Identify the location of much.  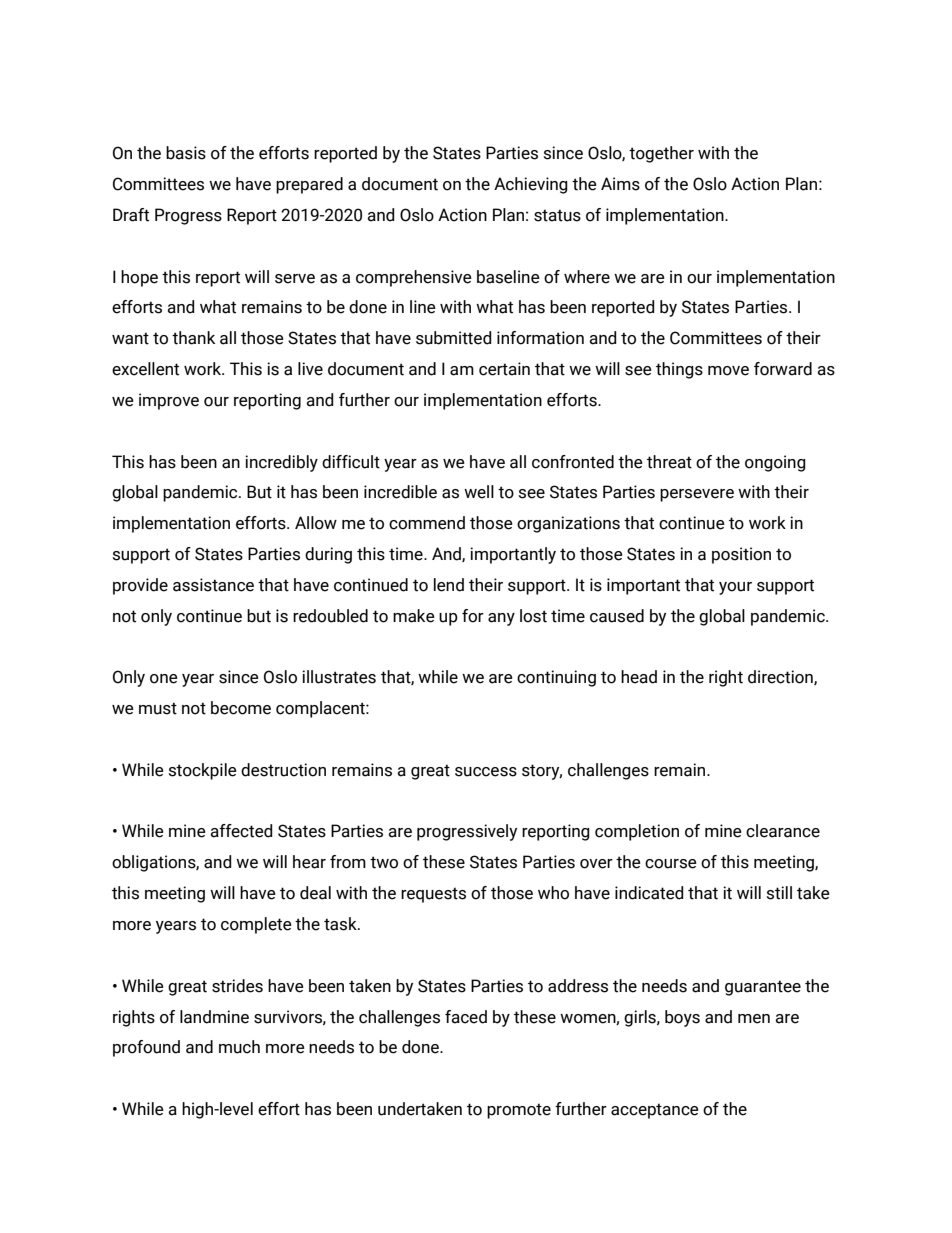
(239, 1047).
